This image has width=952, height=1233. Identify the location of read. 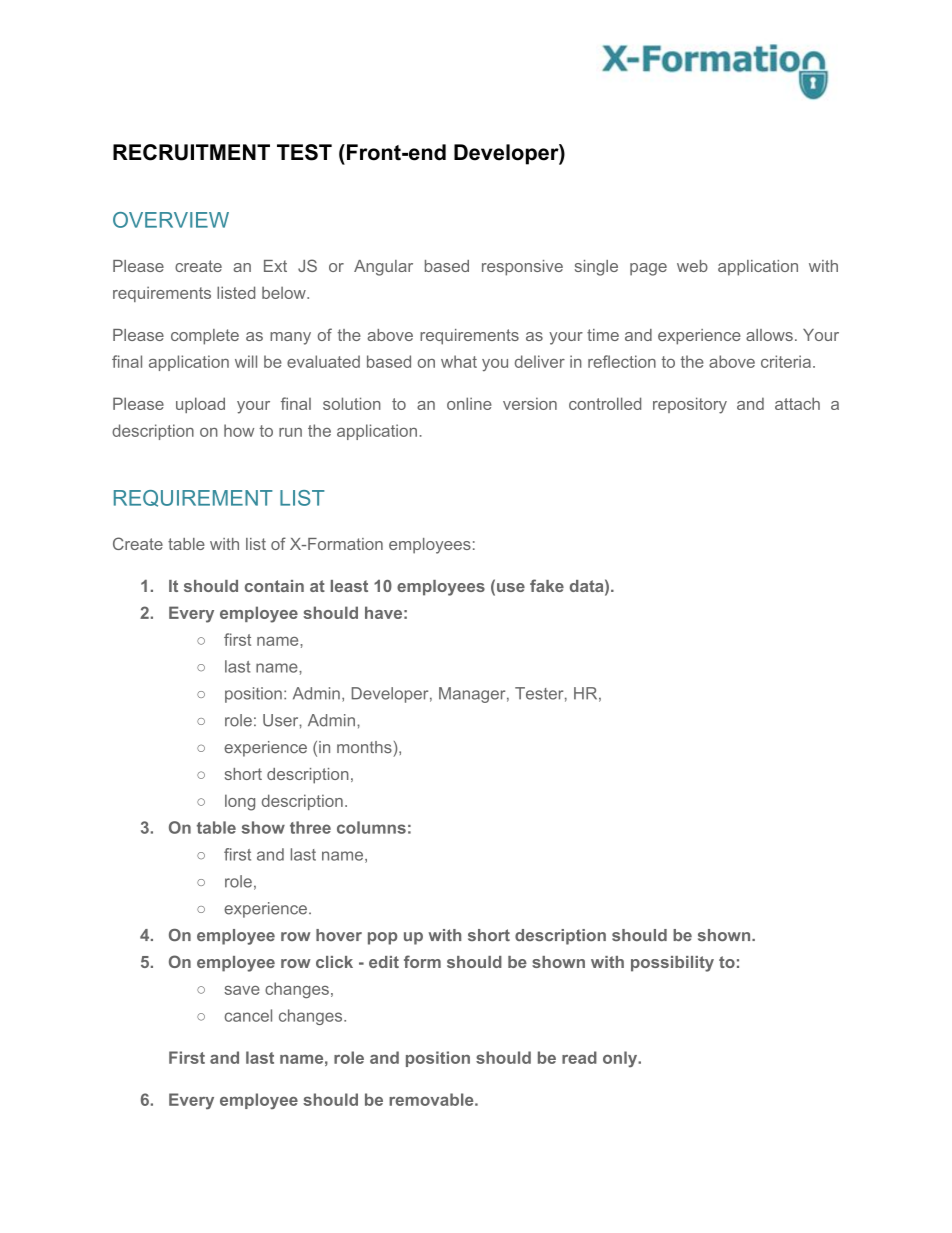
(579, 1057).
